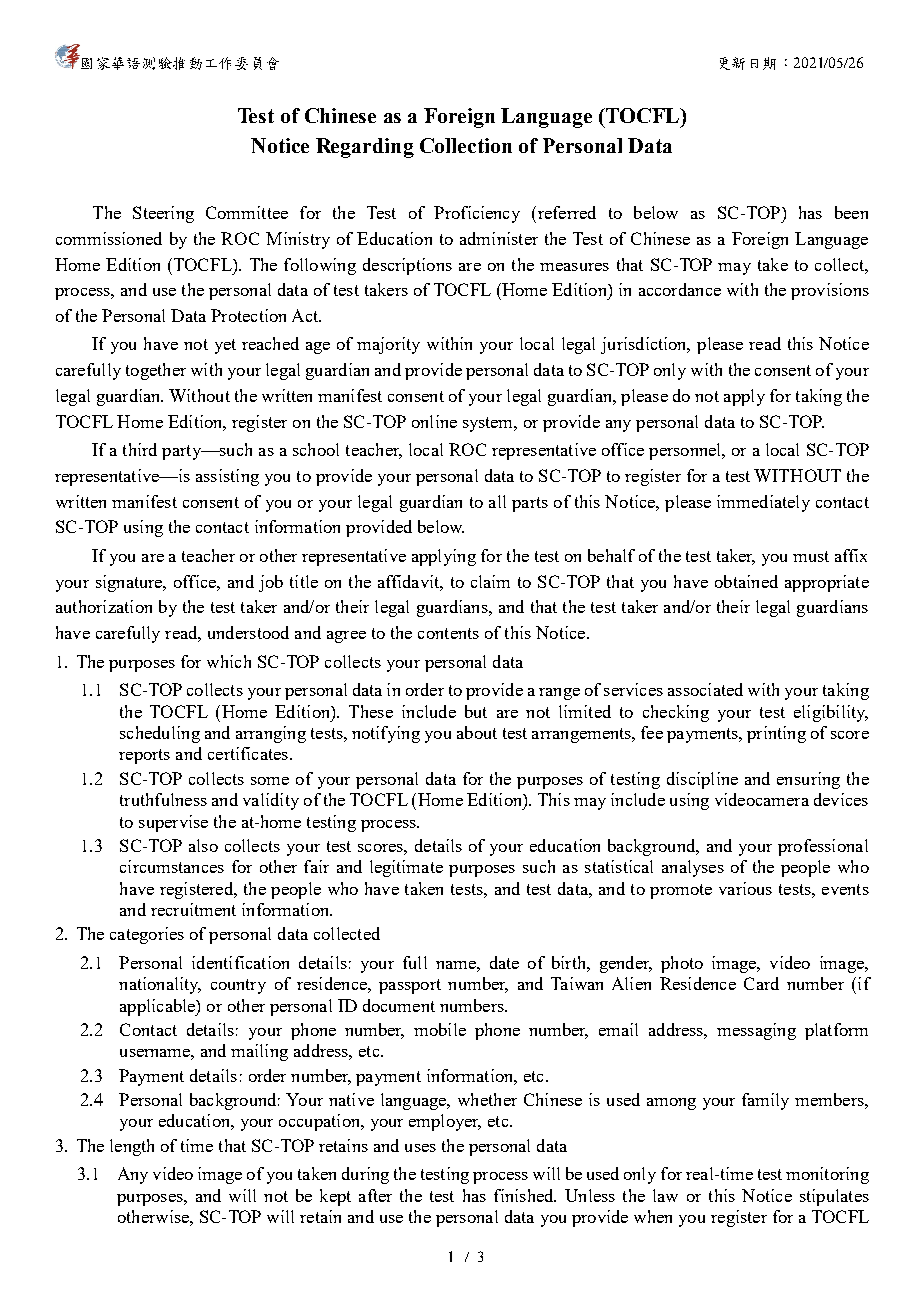 This page has width=924, height=1308. What do you see at coordinates (851, 212) in the page?
I see `been` at bounding box center [851, 212].
